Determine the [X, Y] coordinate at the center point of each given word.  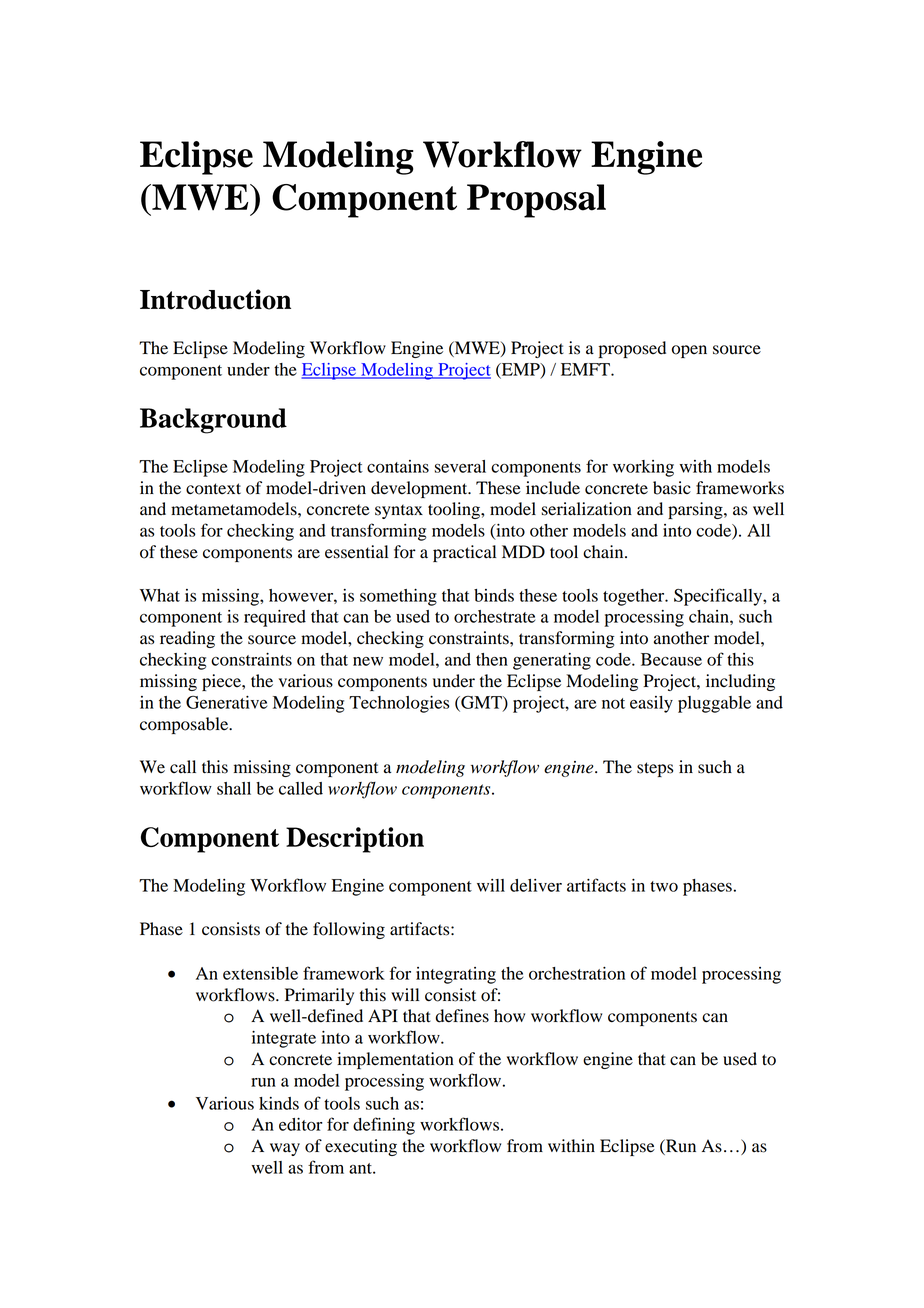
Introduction [215, 299]
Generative [226, 702]
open [689, 351]
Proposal [536, 201]
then [492, 659]
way [285, 1149]
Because [671, 659]
